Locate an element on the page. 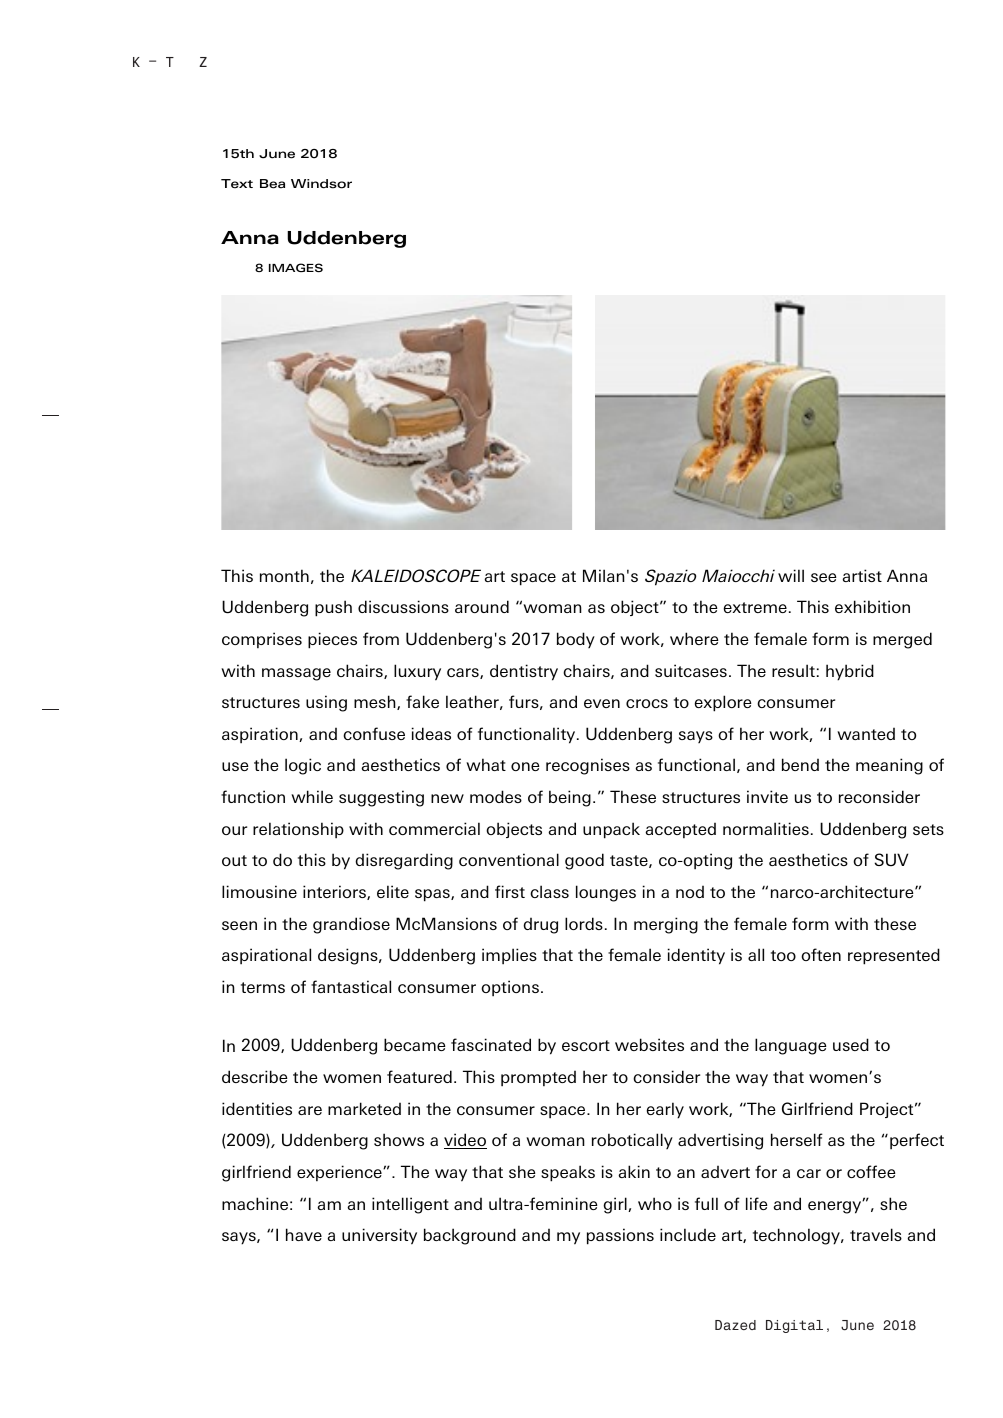  Windsor is located at coordinates (321, 184).
